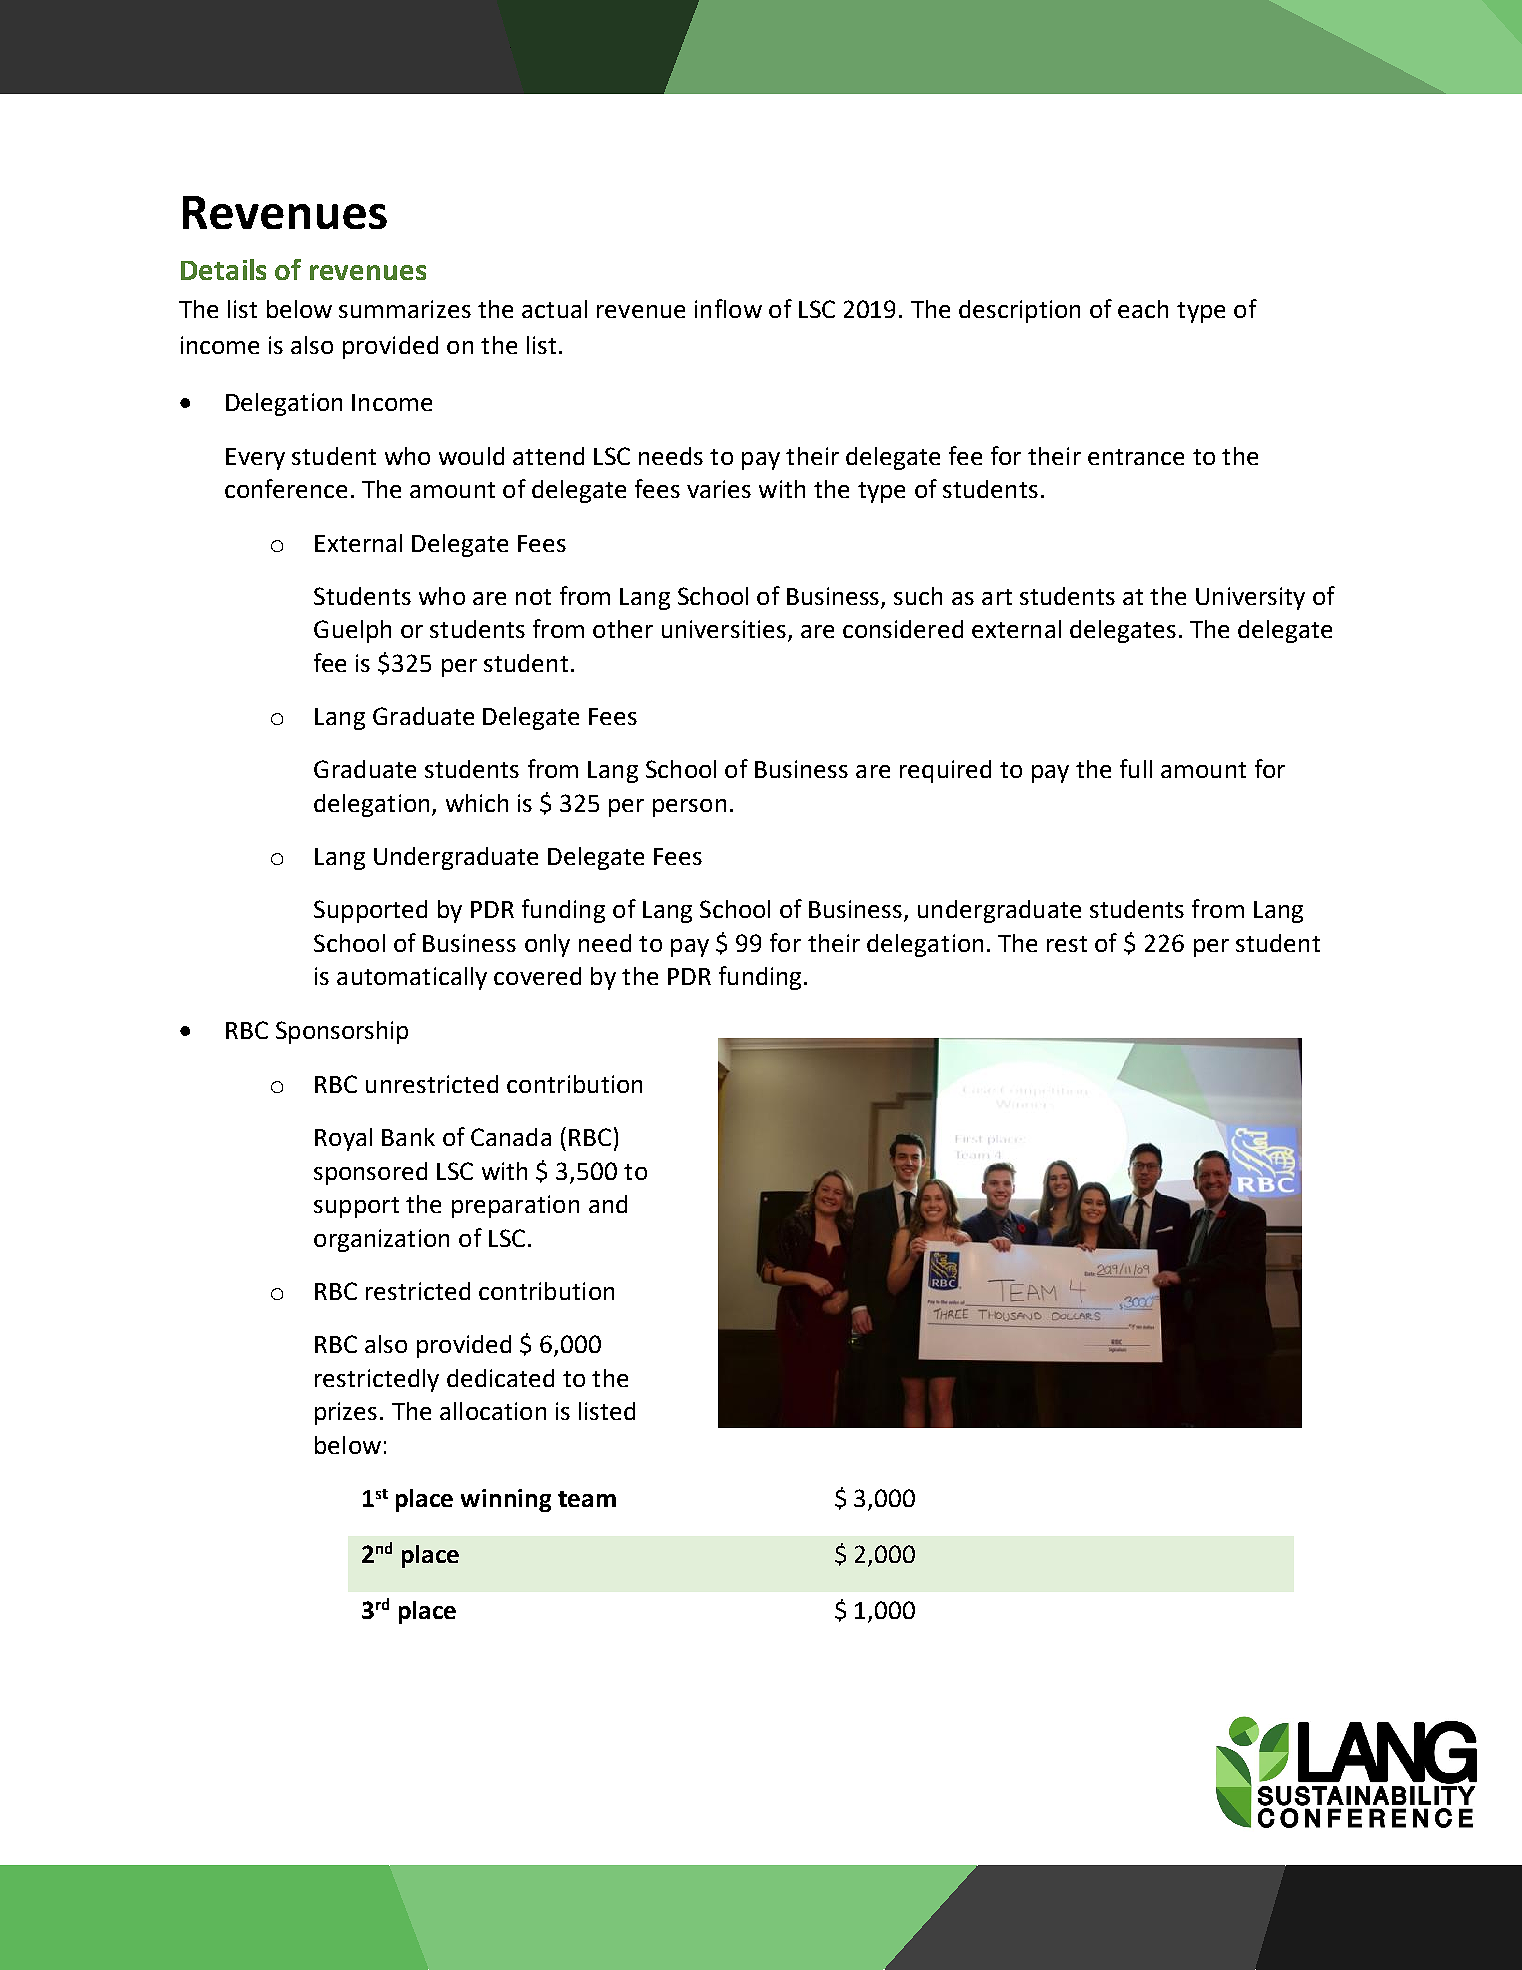  I want to click on each, so click(1143, 309).
